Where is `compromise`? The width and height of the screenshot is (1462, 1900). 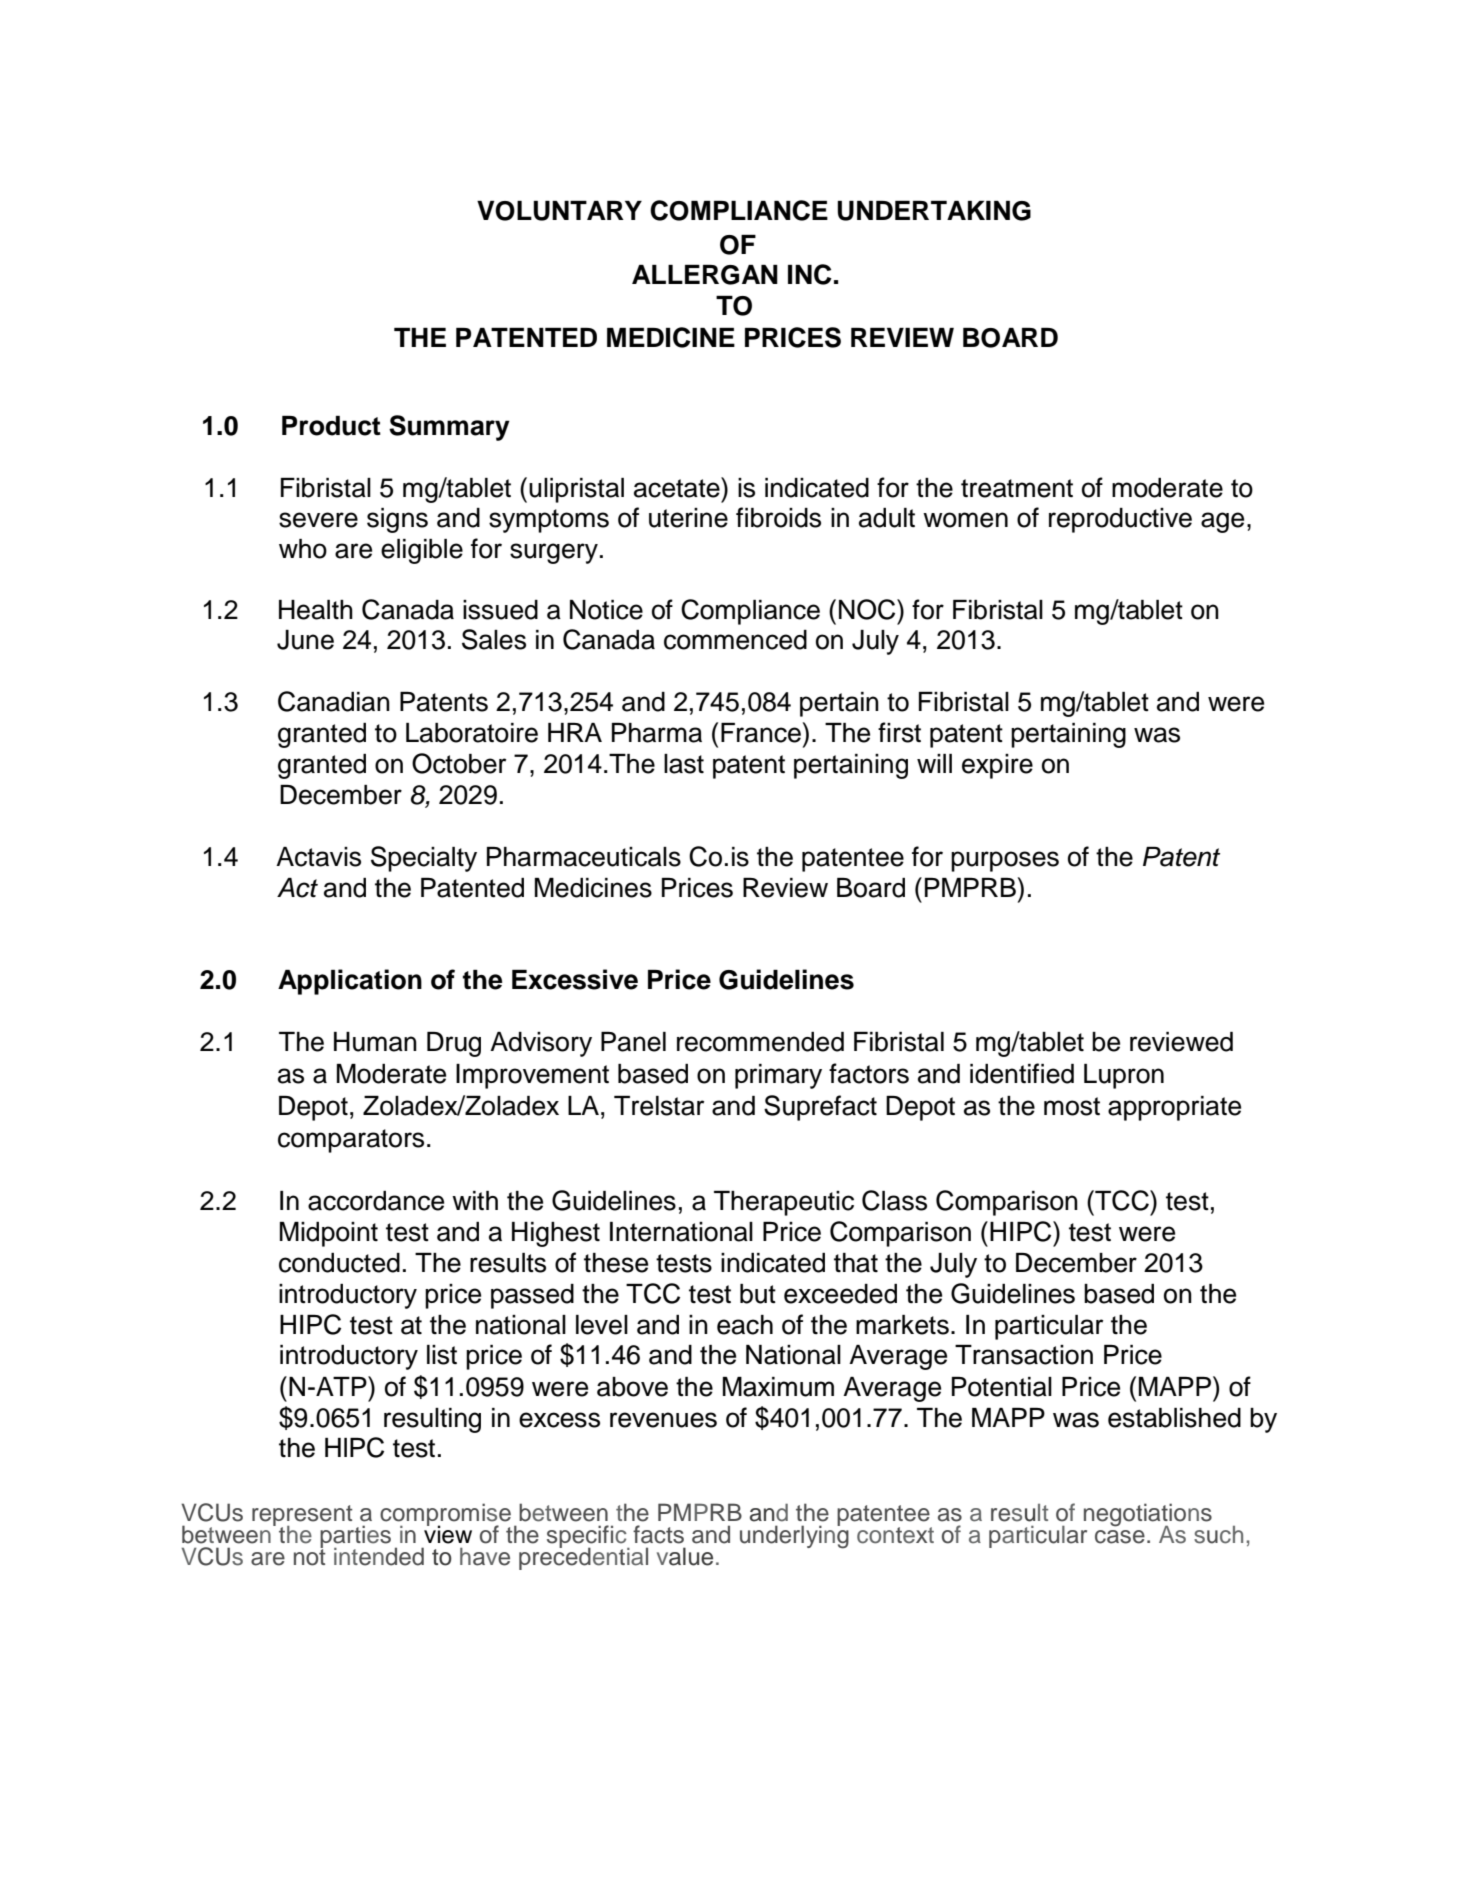
compromise is located at coordinates (445, 1516).
